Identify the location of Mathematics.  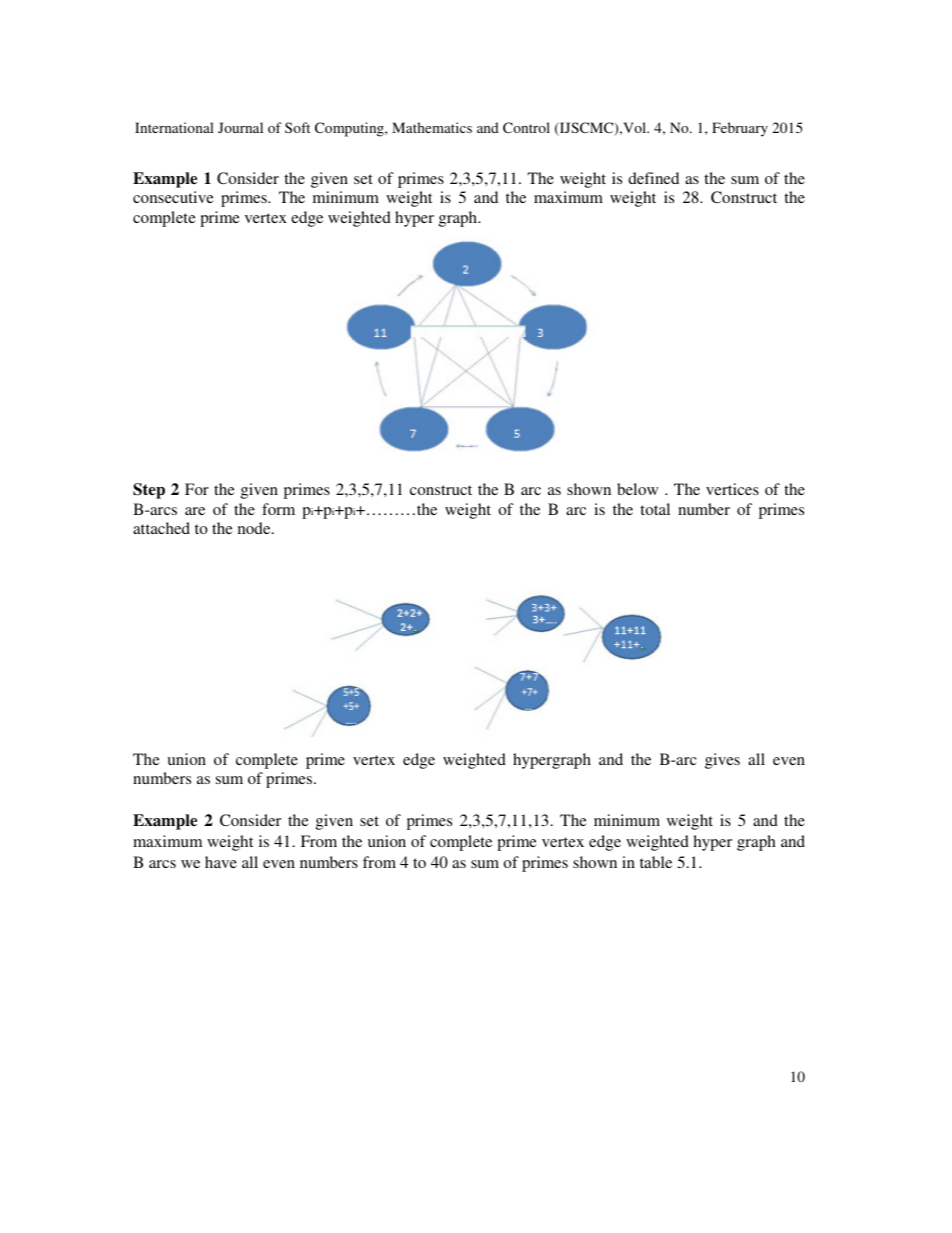
(432, 127).
